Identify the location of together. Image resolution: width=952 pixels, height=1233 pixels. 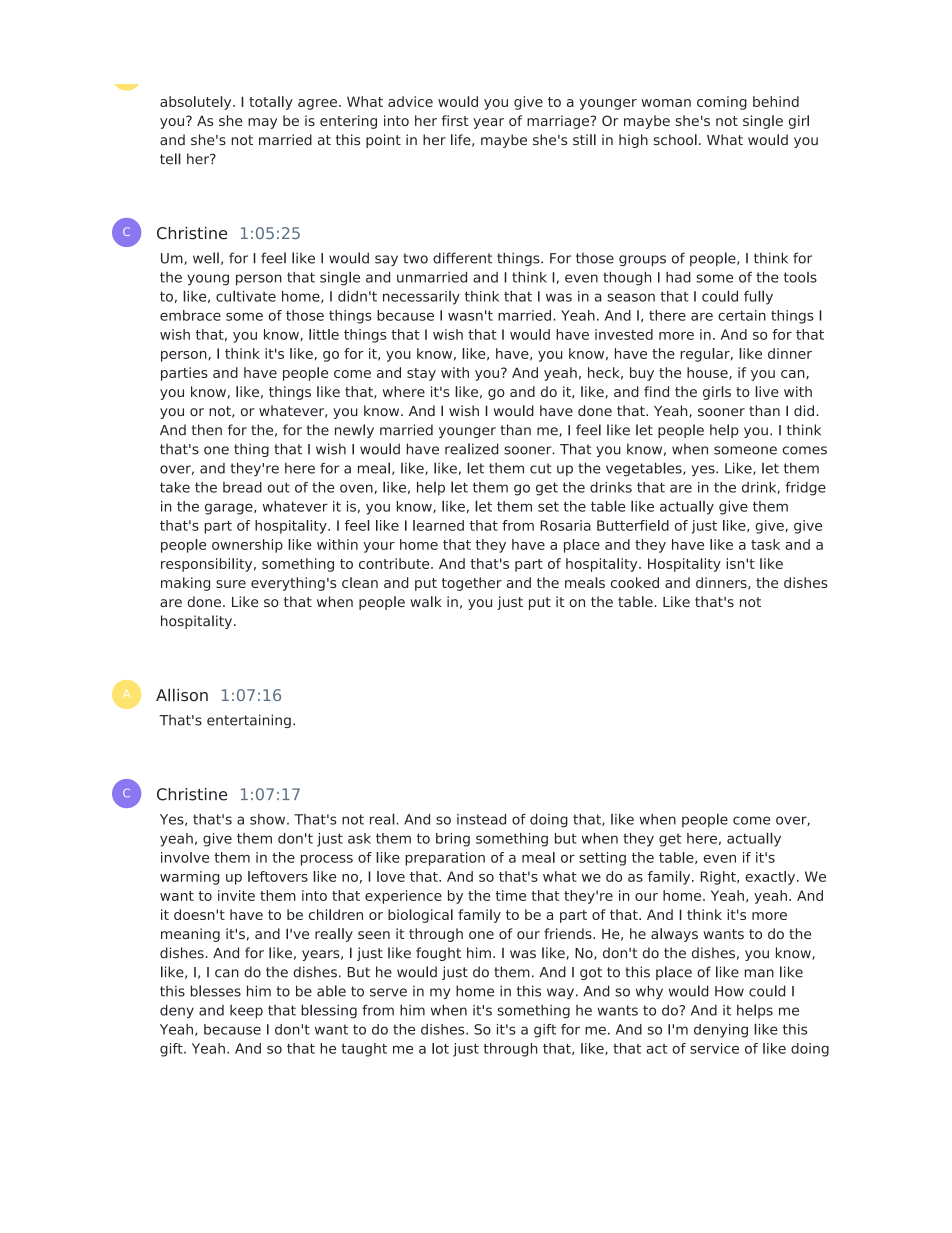
(472, 584).
